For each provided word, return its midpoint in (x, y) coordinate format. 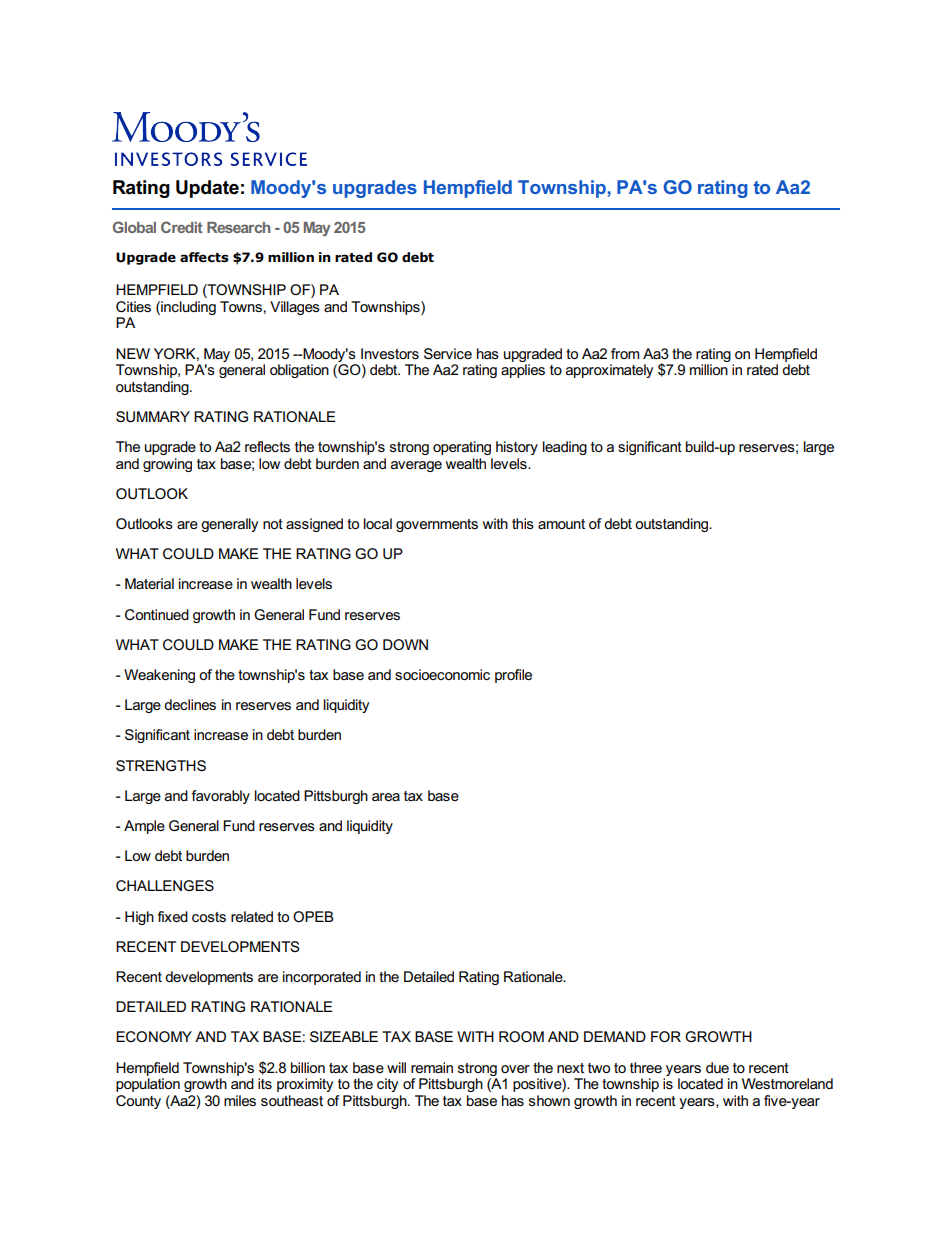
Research (238, 227)
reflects (267, 446)
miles (240, 1100)
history (517, 448)
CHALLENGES (165, 885)
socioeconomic (442, 674)
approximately (609, 371)
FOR (666, 1036)
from (625, 353)
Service (448, 353)
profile (513, 676)
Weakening (159, 676)
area (386, 797)
